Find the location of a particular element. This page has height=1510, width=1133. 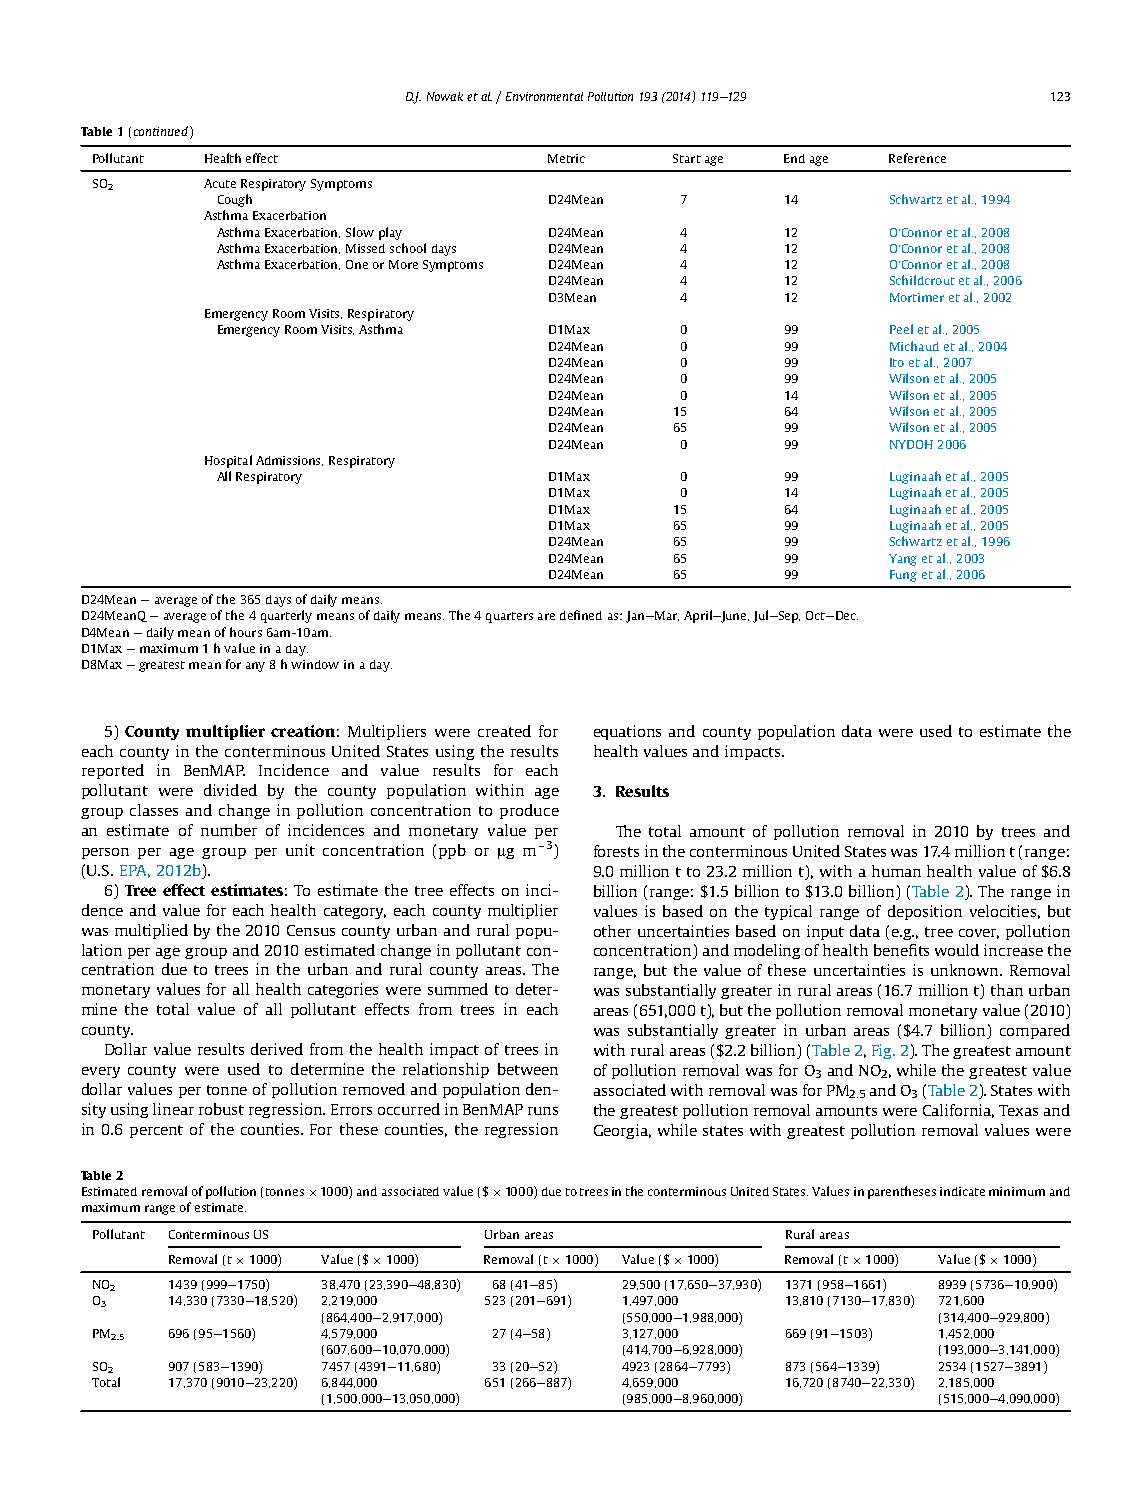

continued is located at coordinates (161, 131).
